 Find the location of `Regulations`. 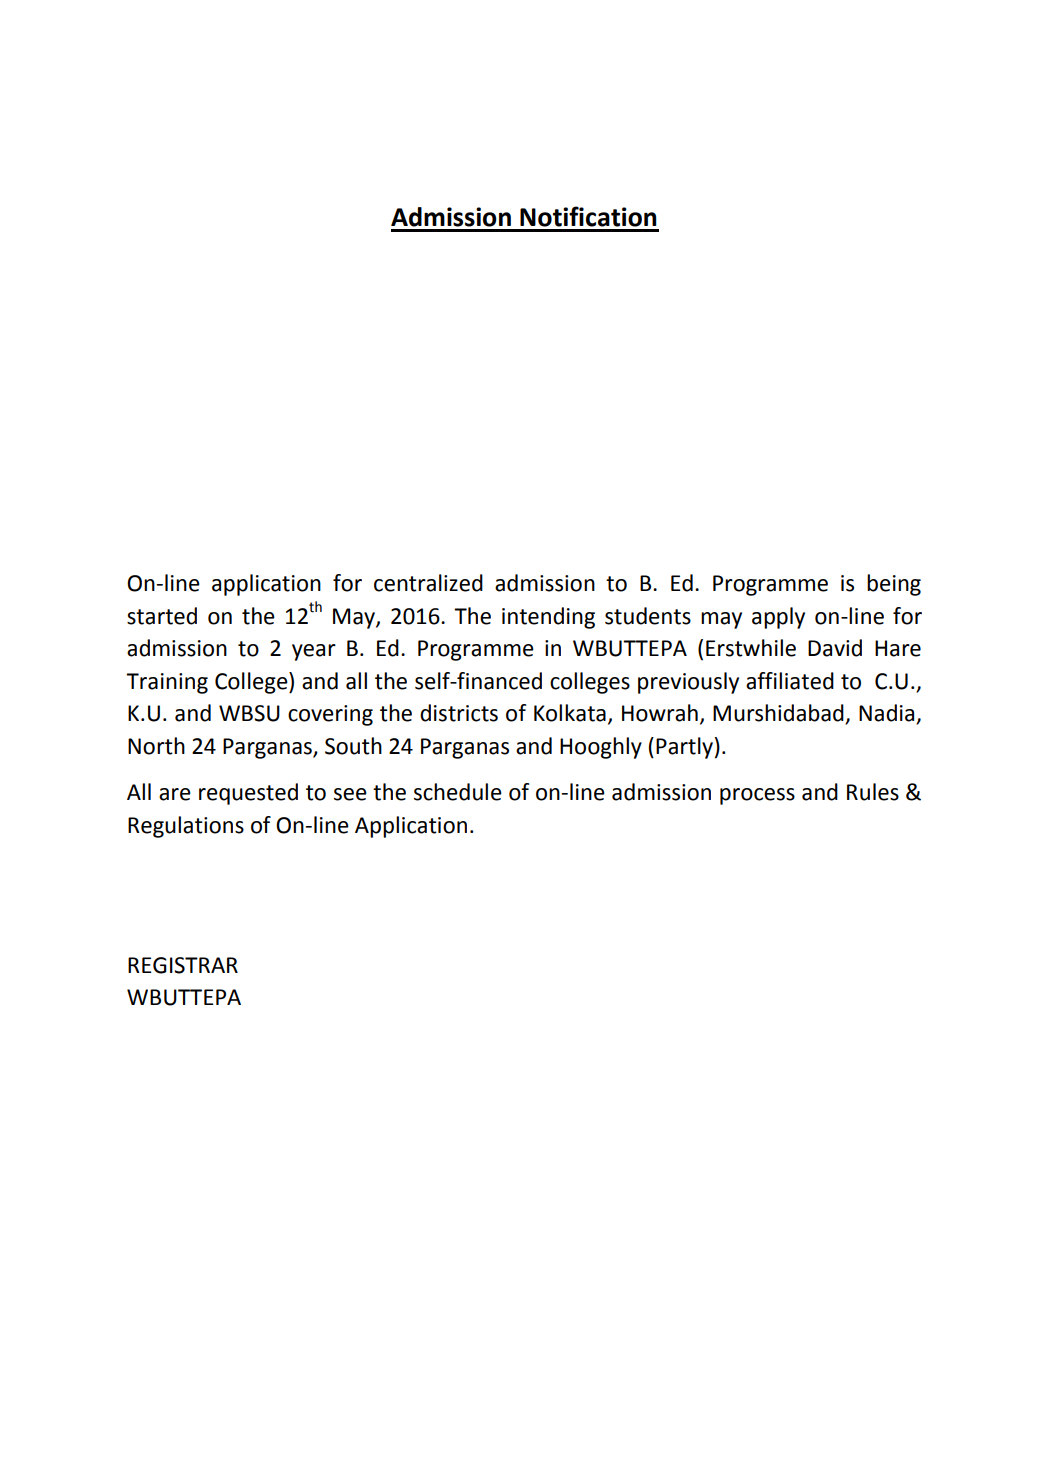

Regulations is located at coordinates (186, 827).
